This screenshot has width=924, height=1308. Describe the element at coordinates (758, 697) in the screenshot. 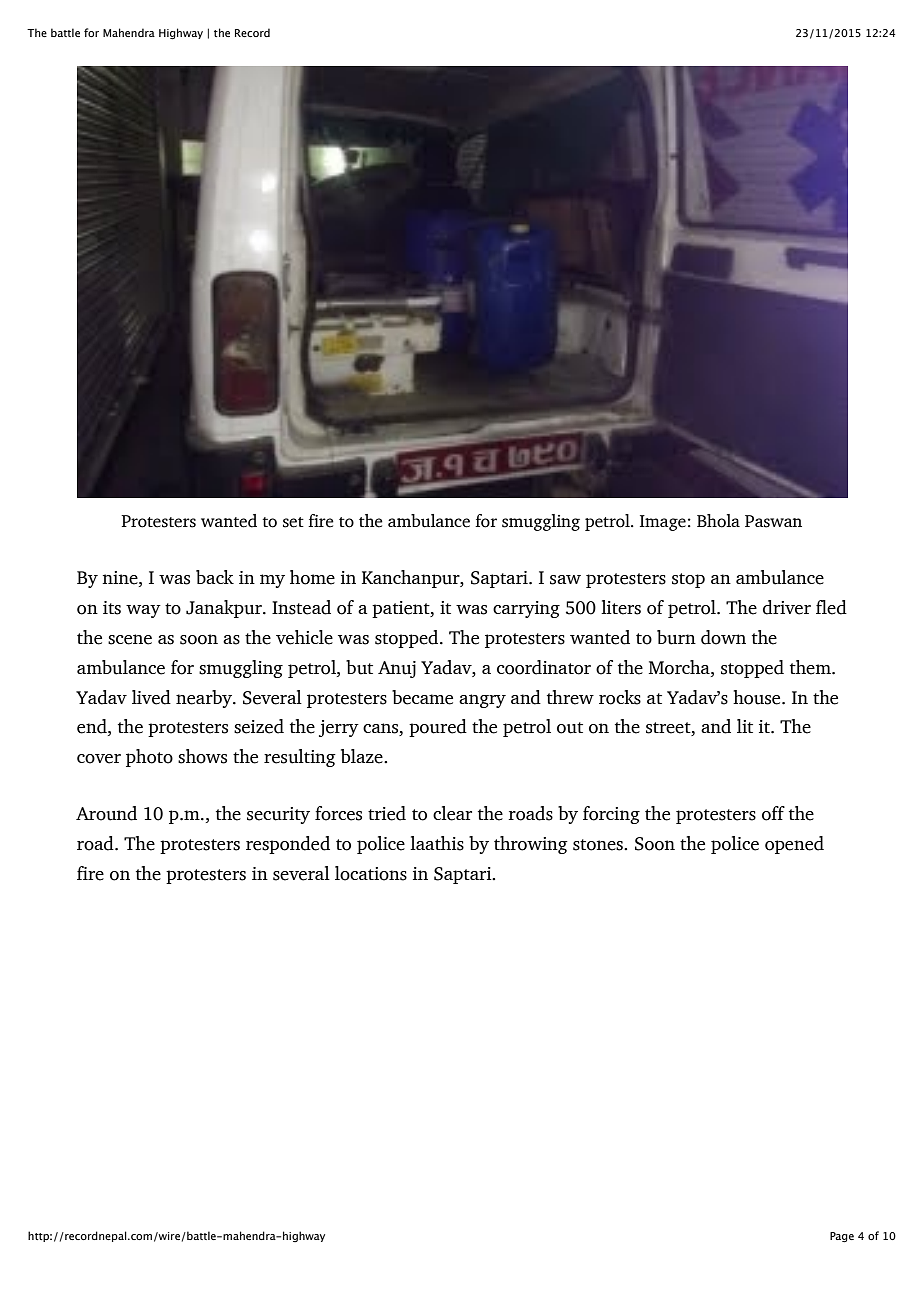

I see `house` at that location.
